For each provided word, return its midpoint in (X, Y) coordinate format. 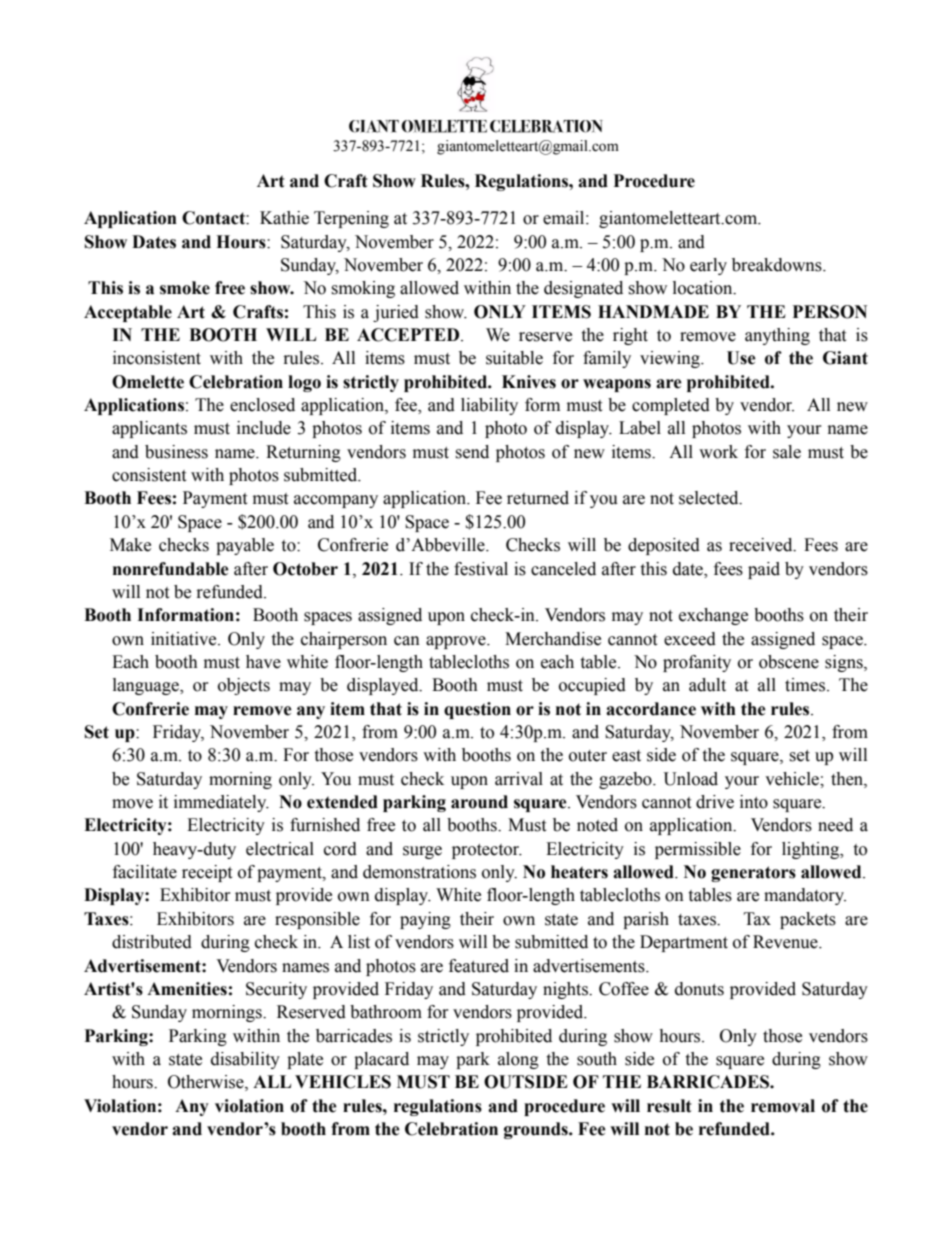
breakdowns (778, 265)
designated (583, 289)
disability (245, 1060)
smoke (185, 288)
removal (783, 1106)
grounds (537, 1130)
